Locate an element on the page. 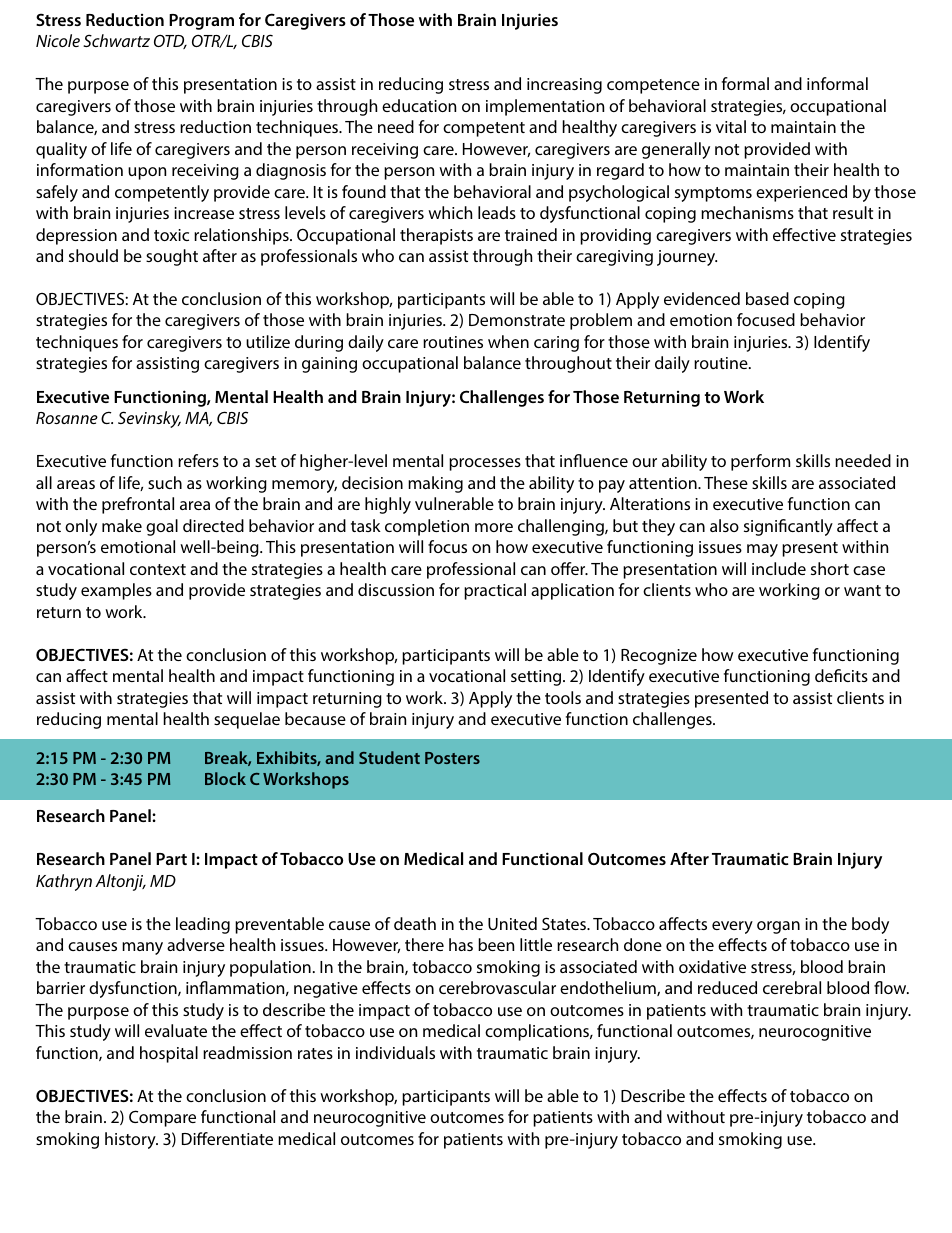 The height and width of the page is (1233, 952). context is located at coordinates (158, 569).
